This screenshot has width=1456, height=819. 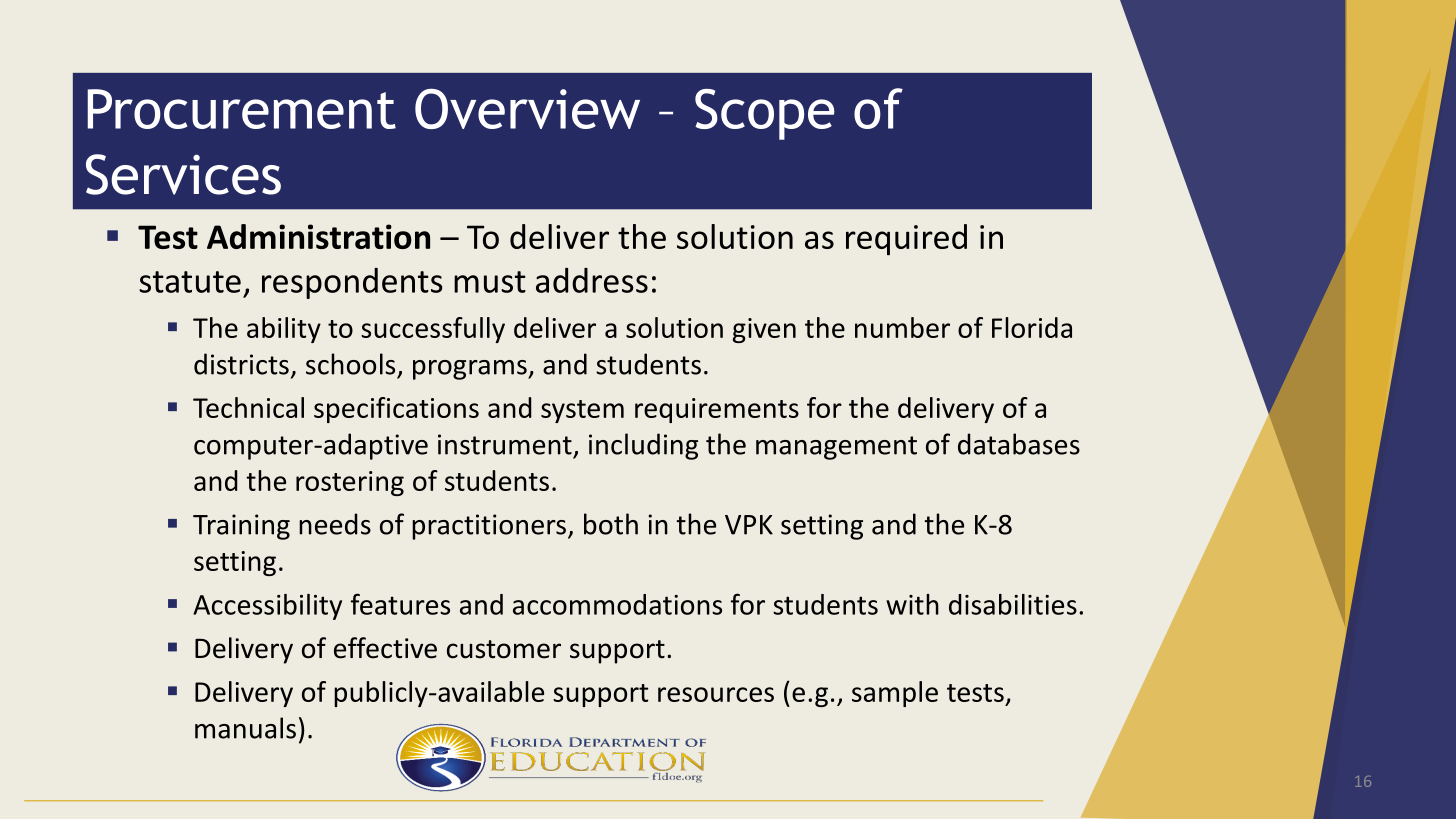 I want to click on Overview, so click(x=527, y=109).
